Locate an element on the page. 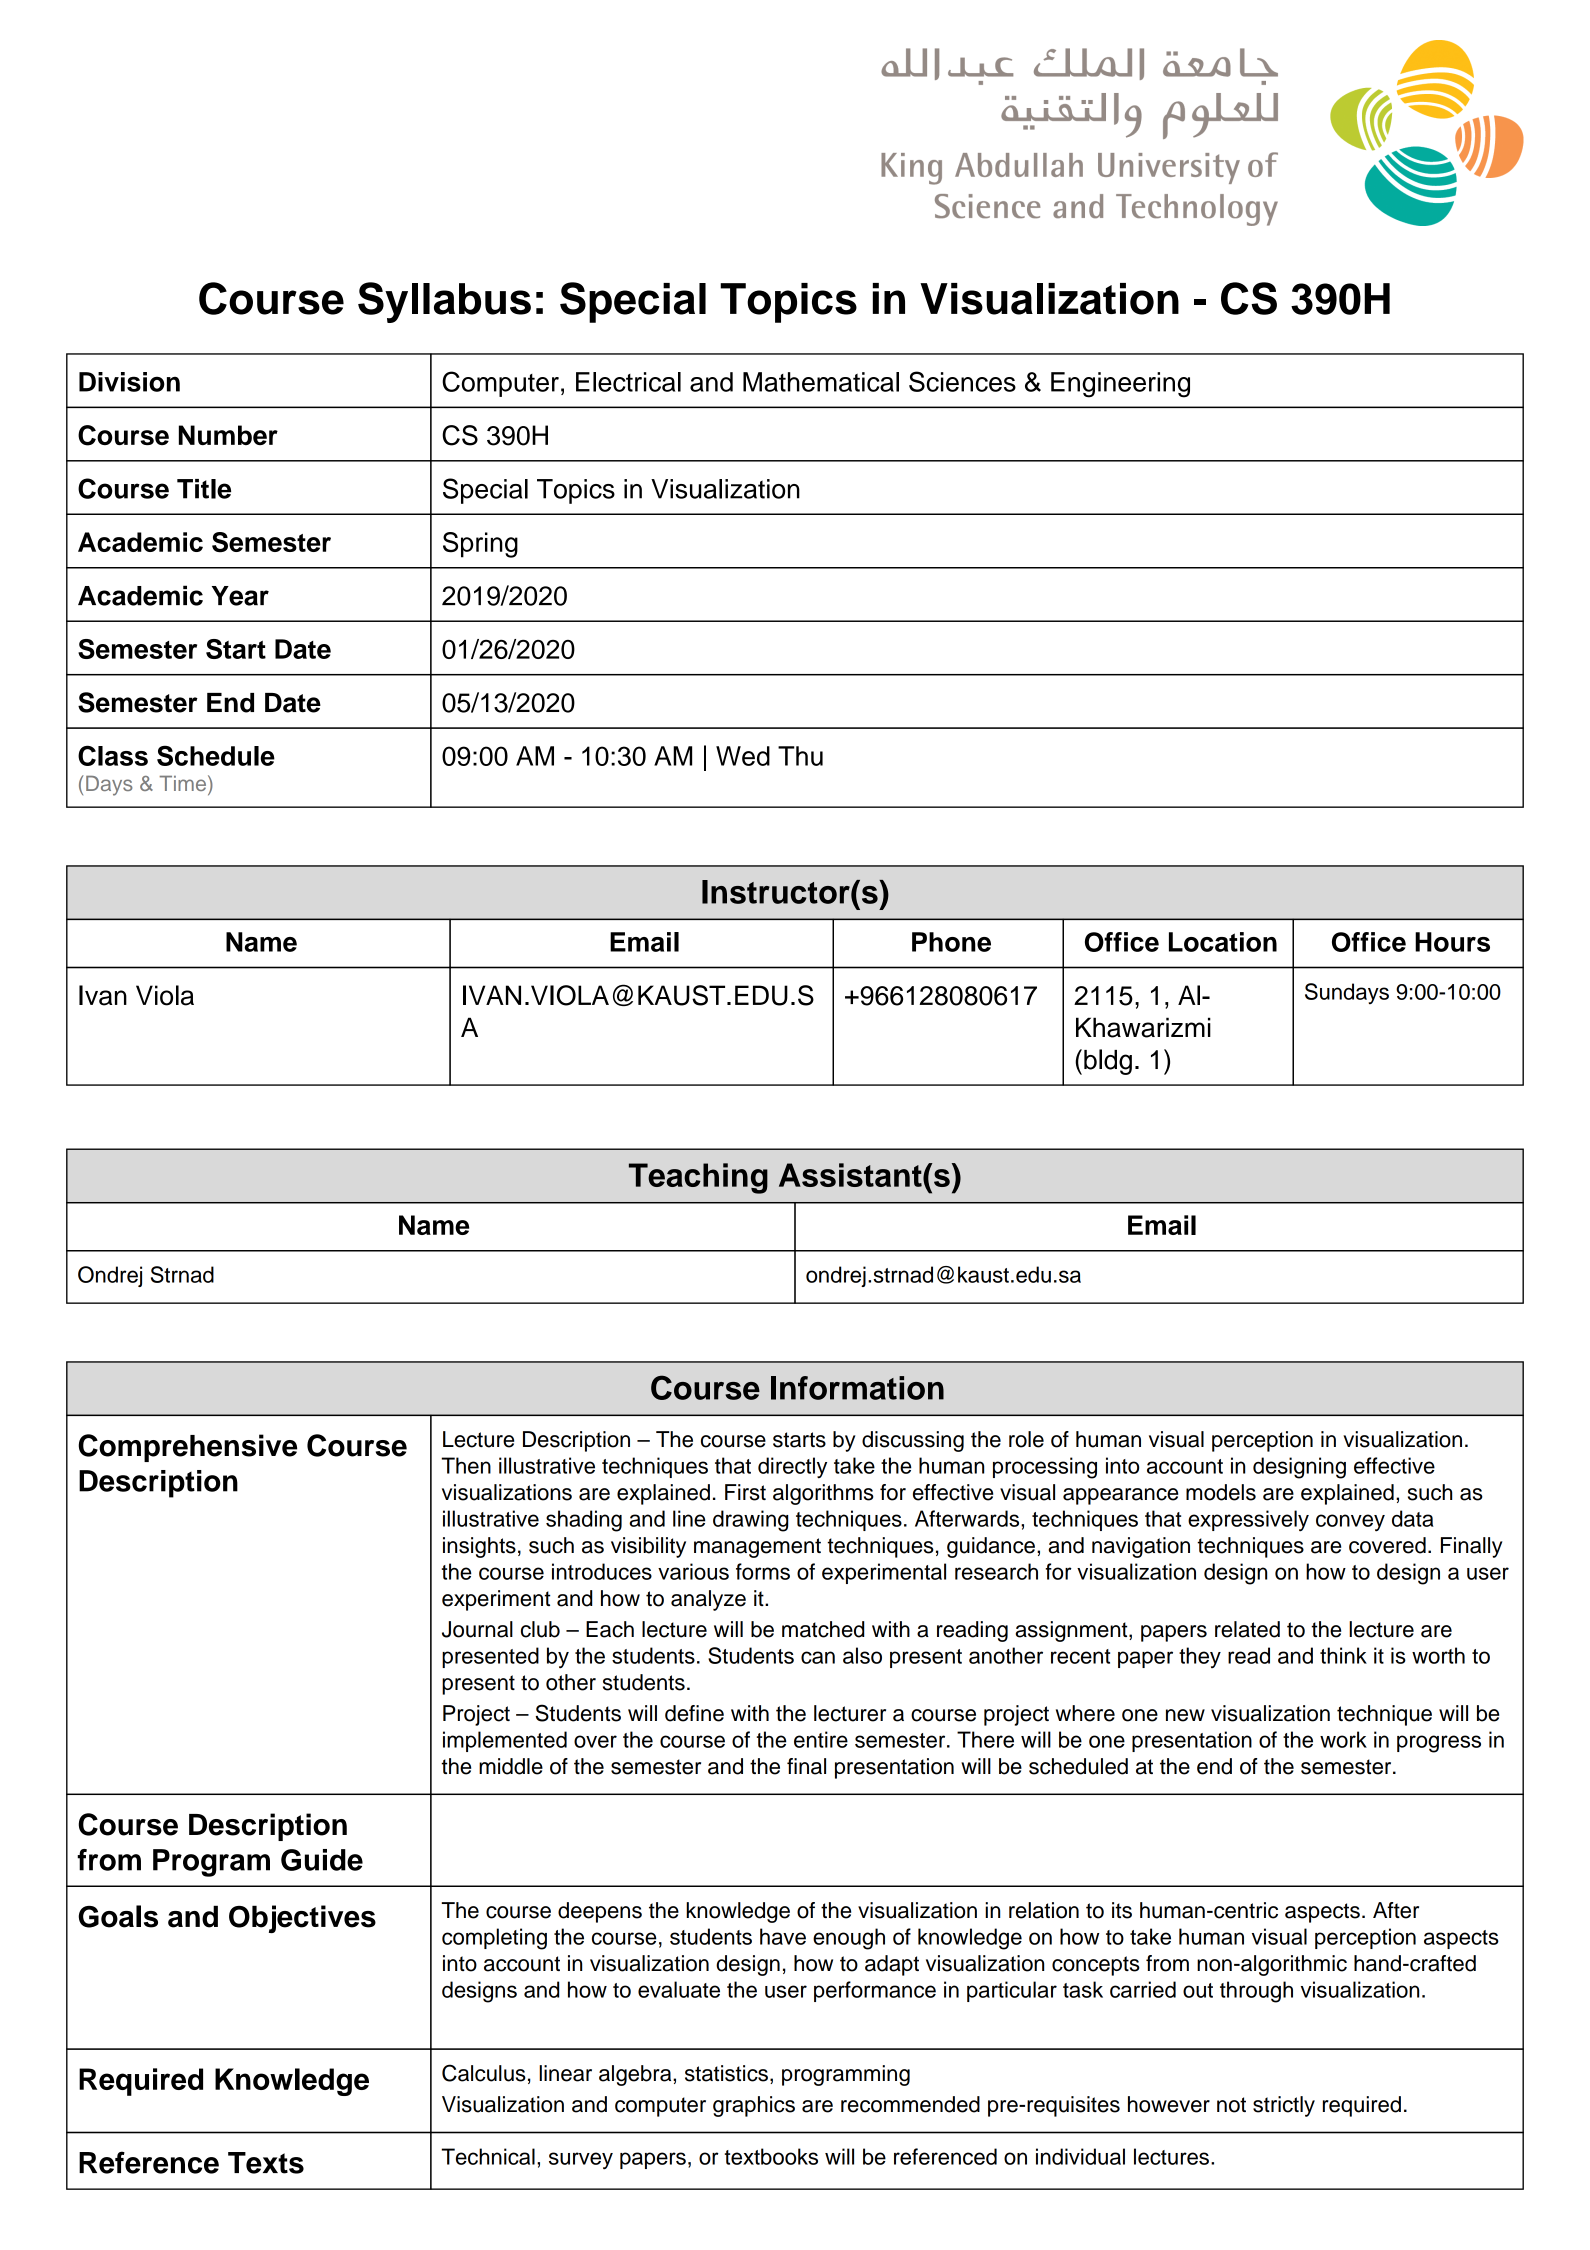 The image size is (1590, 2250). Location is located at coordinates (1223, 942).
